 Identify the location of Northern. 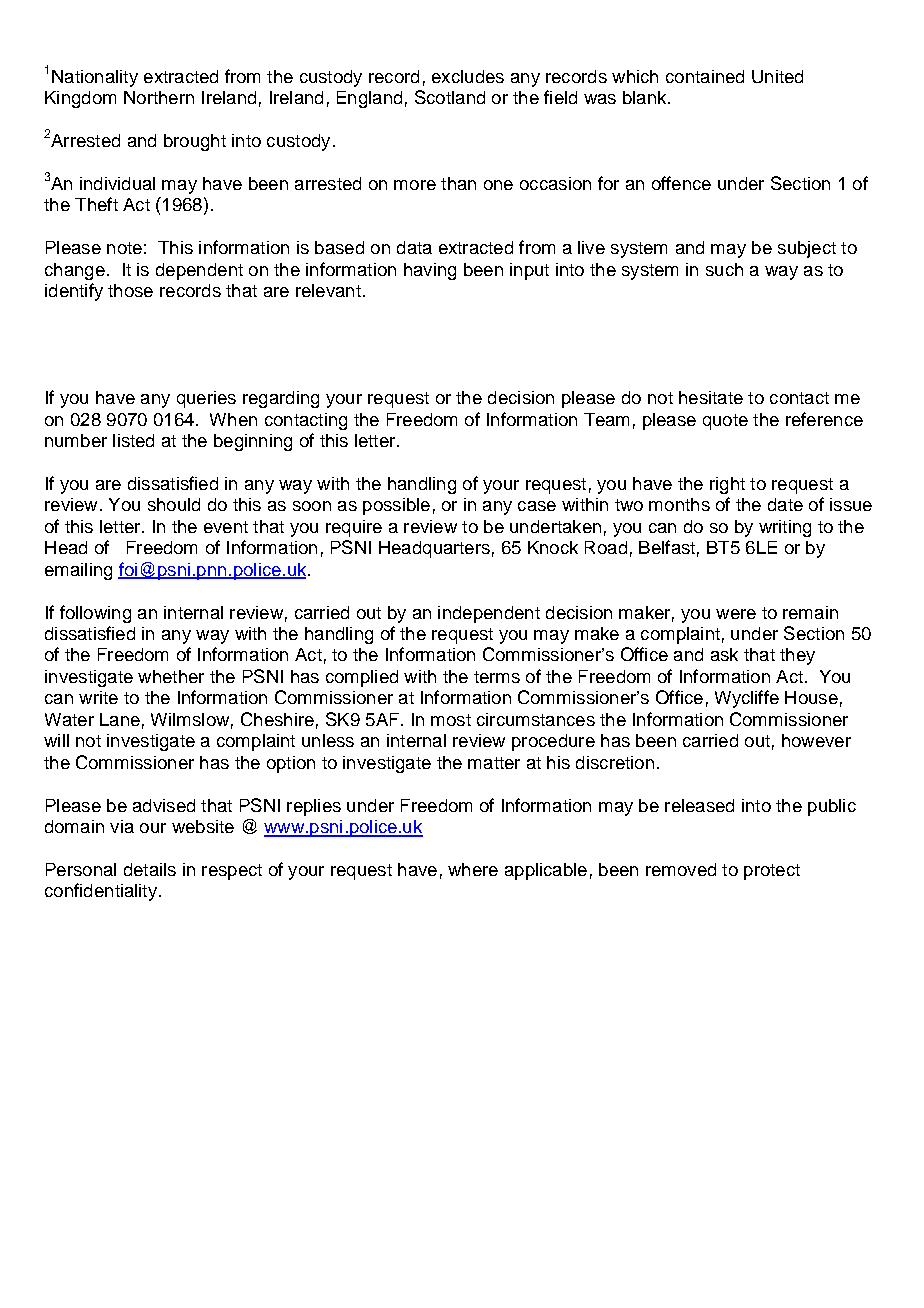
(159, 97).
